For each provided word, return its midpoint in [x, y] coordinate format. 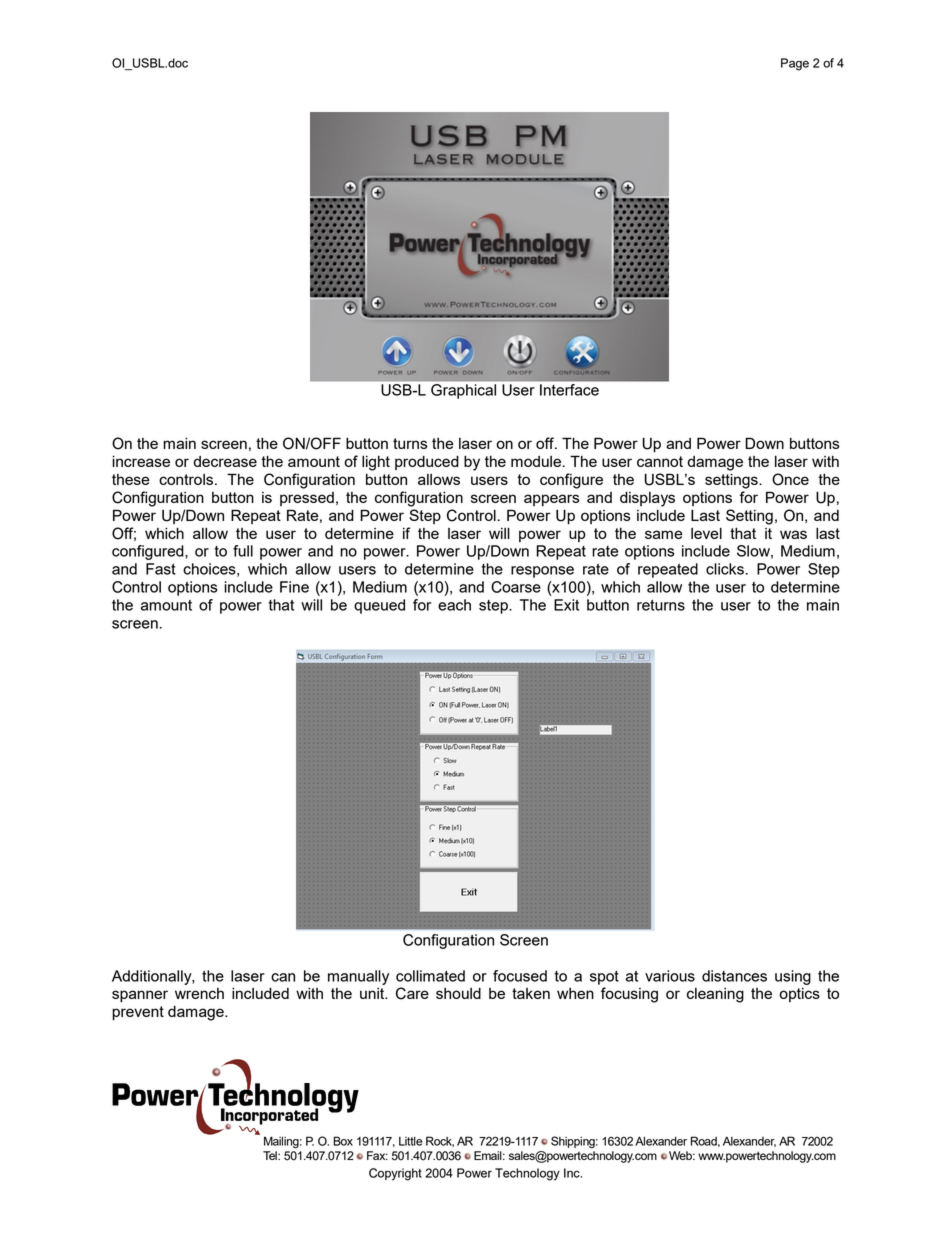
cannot [660, 461]
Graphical [463, 391]
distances [734, 976]
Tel [271, 1155]
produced [427, 462]
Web [682, 1155]
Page [795, 64]
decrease [225, 461]
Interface [569, 390]
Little [411, 1141]
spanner [140, 996]
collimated [430, 976]
